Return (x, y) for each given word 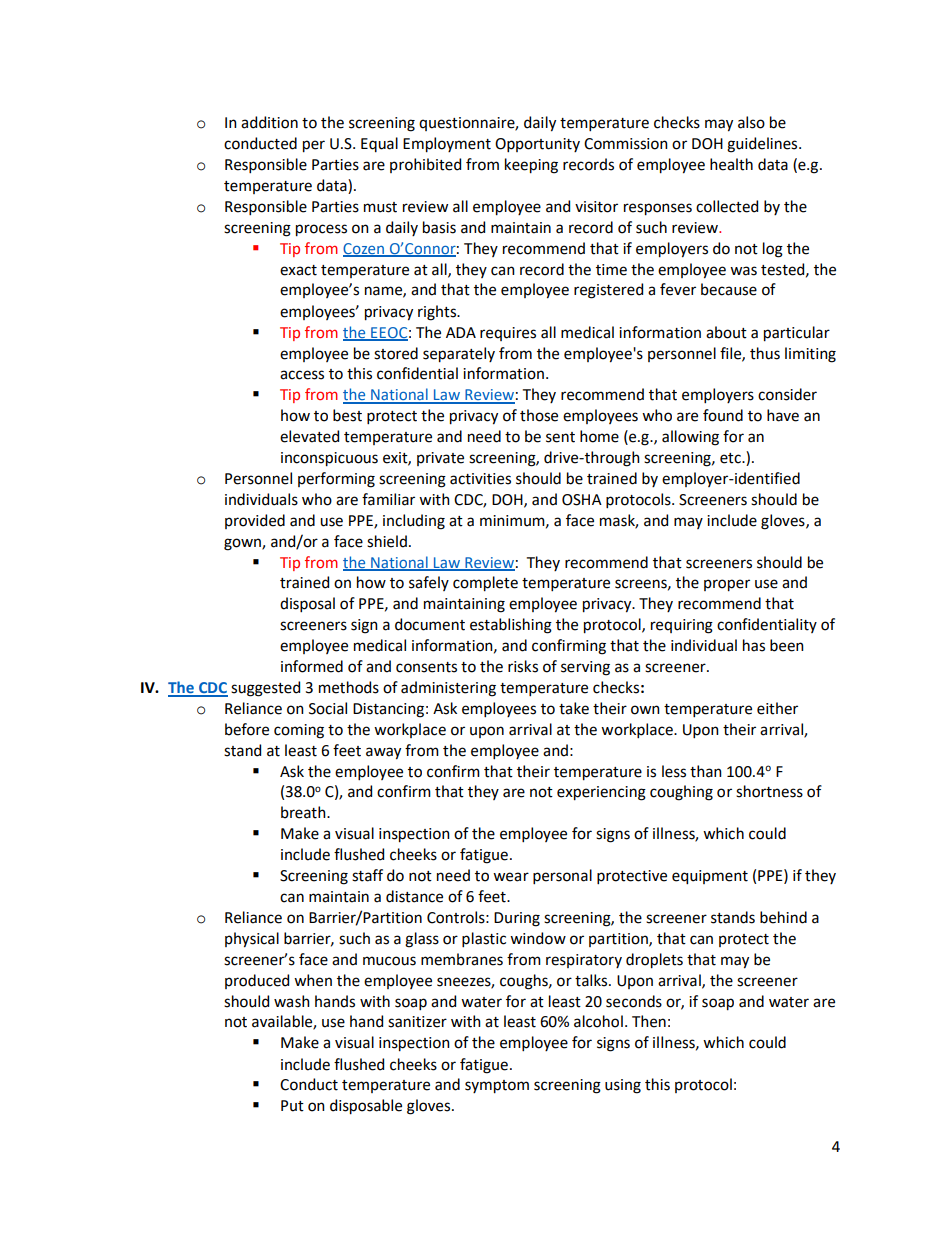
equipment (710, 877)
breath (304, 812)
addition (269, 122)
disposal (307, 604)
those (539, 415)
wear (511, 877)
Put (292, 1106)
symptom (497, 1087)
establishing (511, 626)
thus (765, 353)
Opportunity (537, 145)
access (302, 375)
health (731, 164)
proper (727, 585)
